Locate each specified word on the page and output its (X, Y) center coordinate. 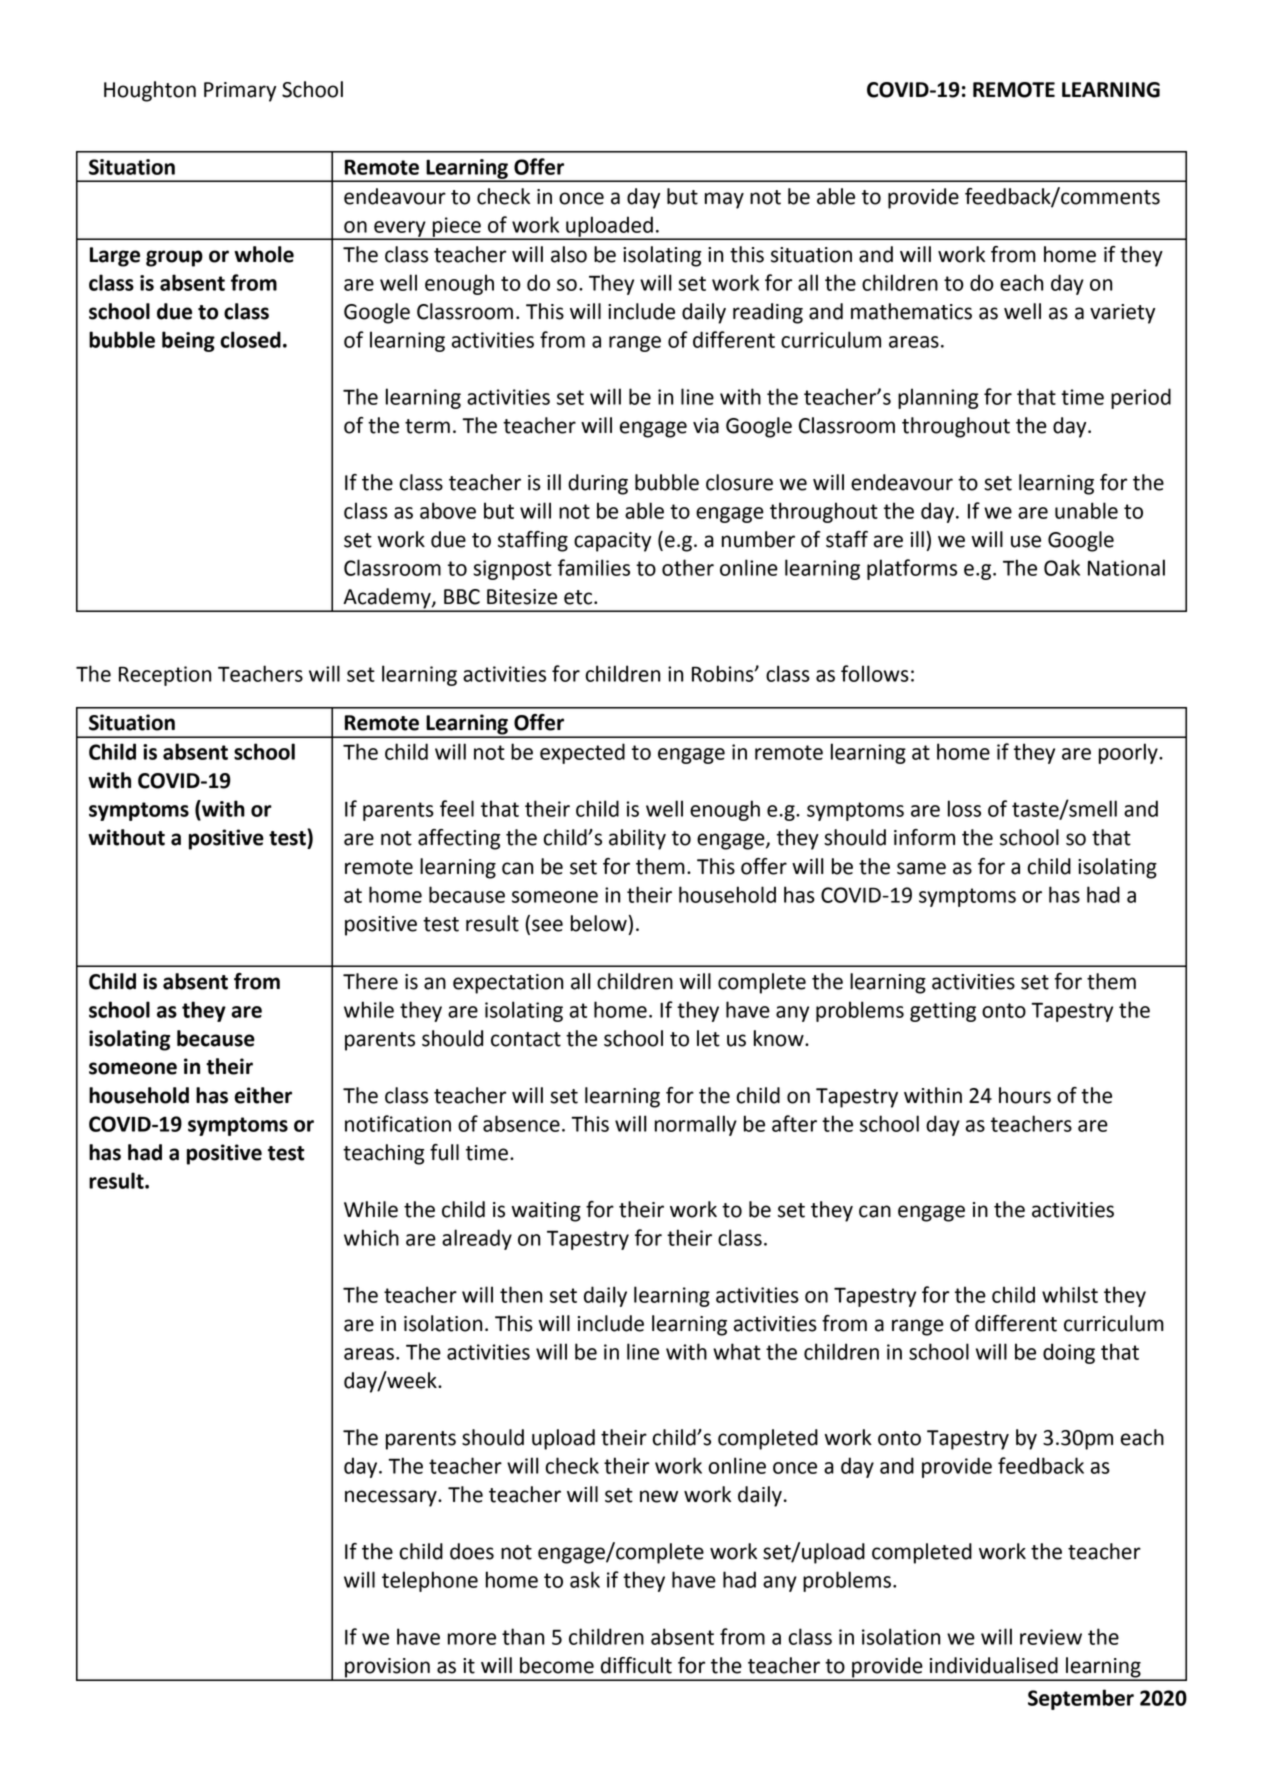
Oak (1062, 567)
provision (387, 1669)
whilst (1070, 1294)
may (724, 200)
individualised (994, 1665)
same (921, 868)
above (448, 510)
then (521, 1294)
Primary (240, 92)
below (599, 923)
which (371, 1237)
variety (1122, 314)
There (370, 981)
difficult (636, 1665)
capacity (612, 542)
